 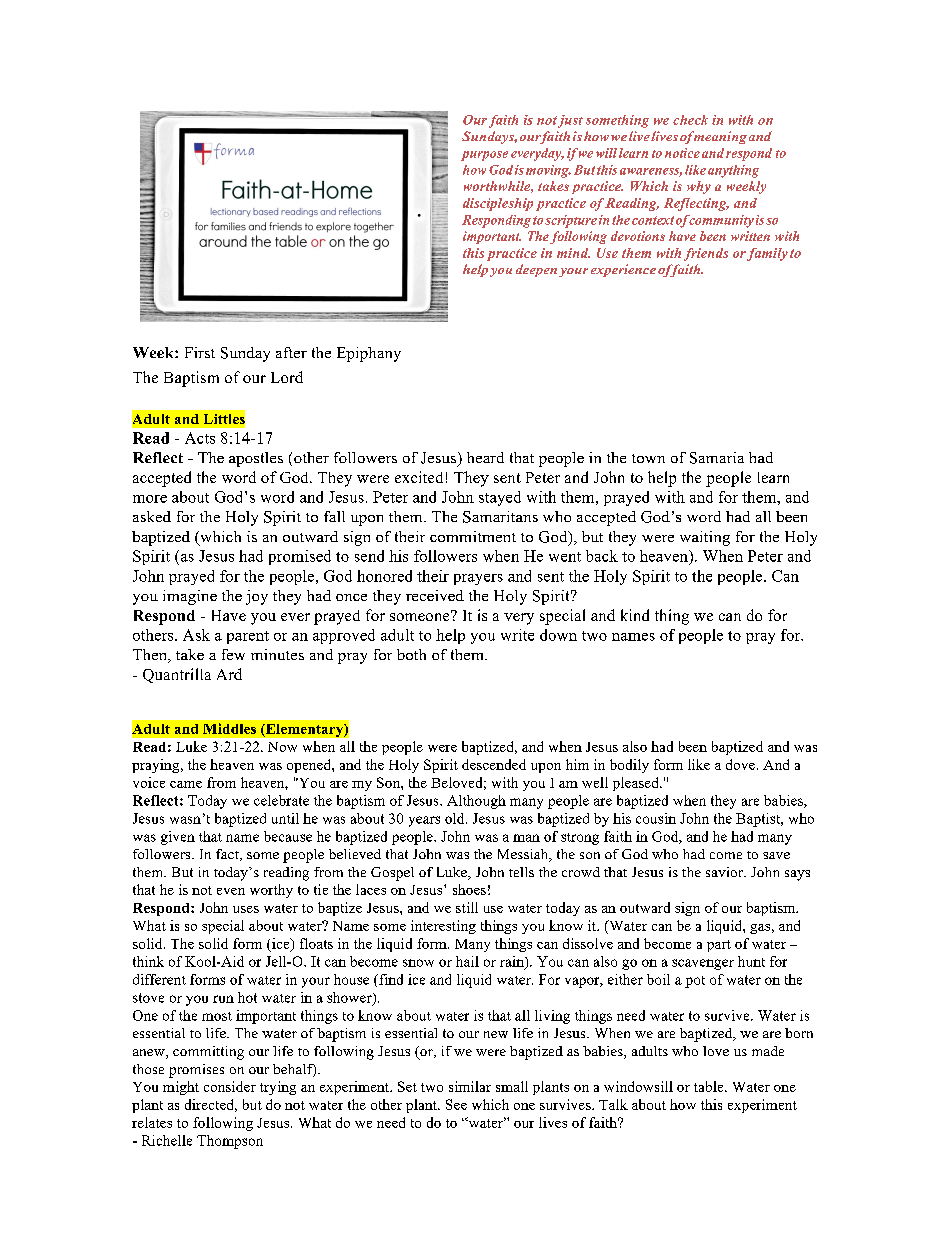 I want to click on Samaria, so click(x=717, y=458).
